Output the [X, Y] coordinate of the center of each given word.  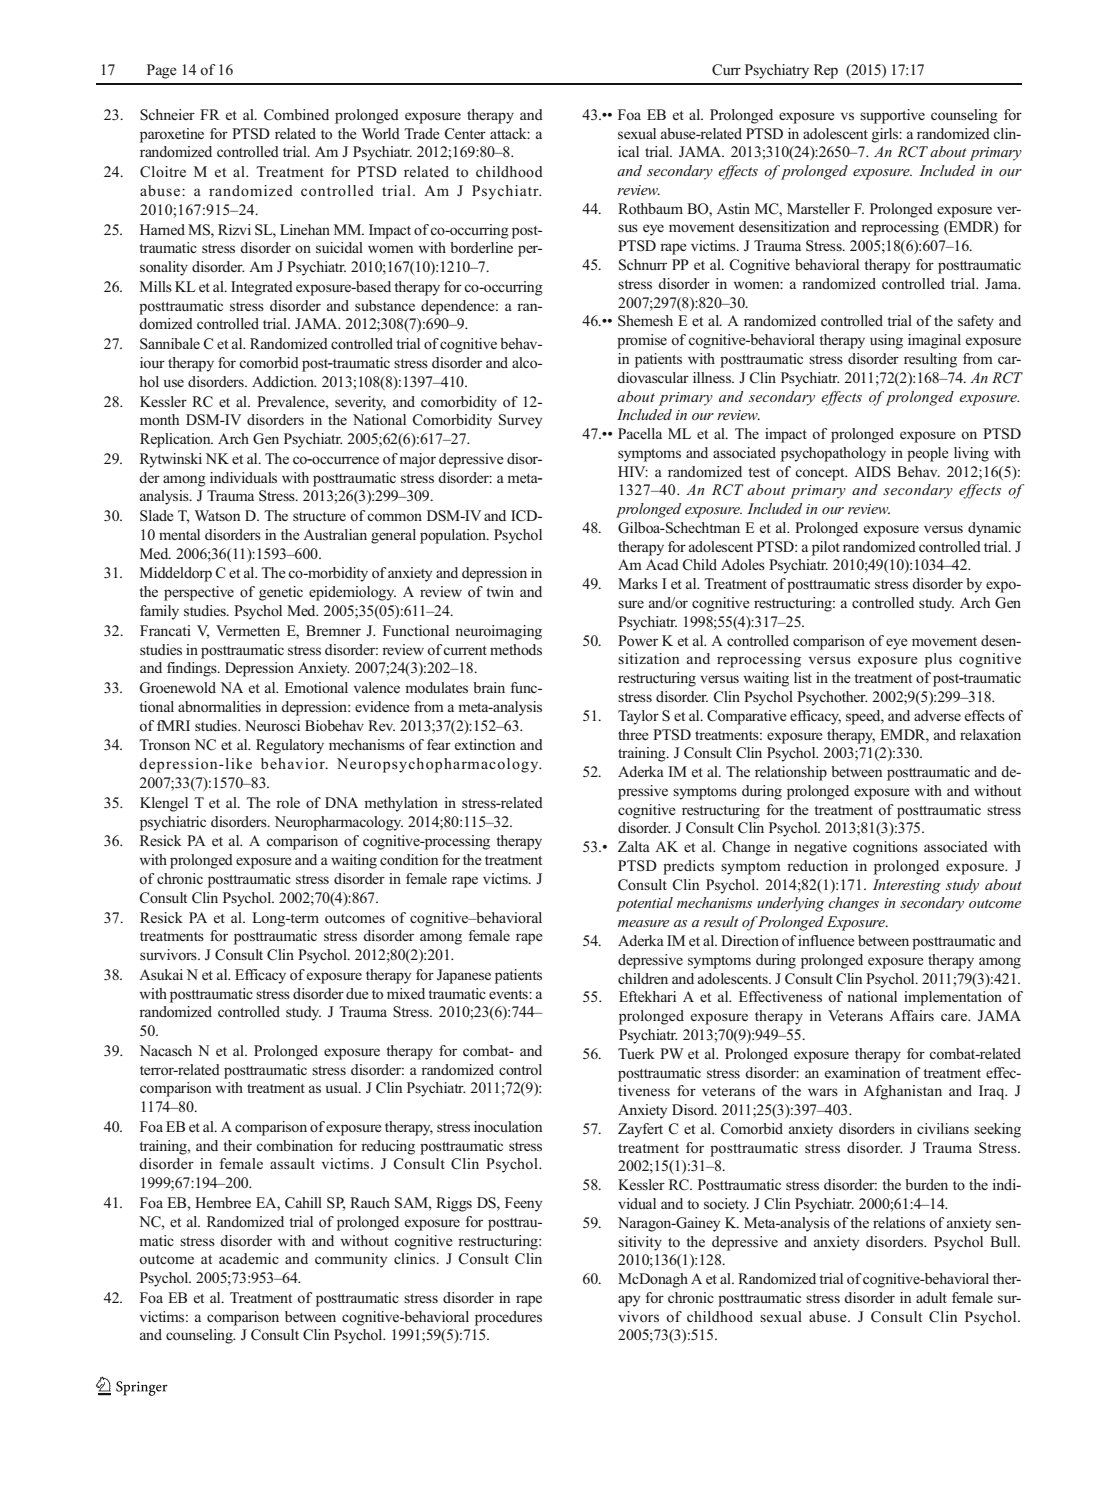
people [928, 454]
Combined [296, 115]
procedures [508, 1318]
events [509, 994]
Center [465, 134]
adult [931, 1297]
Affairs [911, 1015]
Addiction [284, 381]
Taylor [638, 717]
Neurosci [272, 725]
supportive [892, 116]
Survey [520, 421]
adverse [937, 715]
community [351, 1260]
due [357, 993]
